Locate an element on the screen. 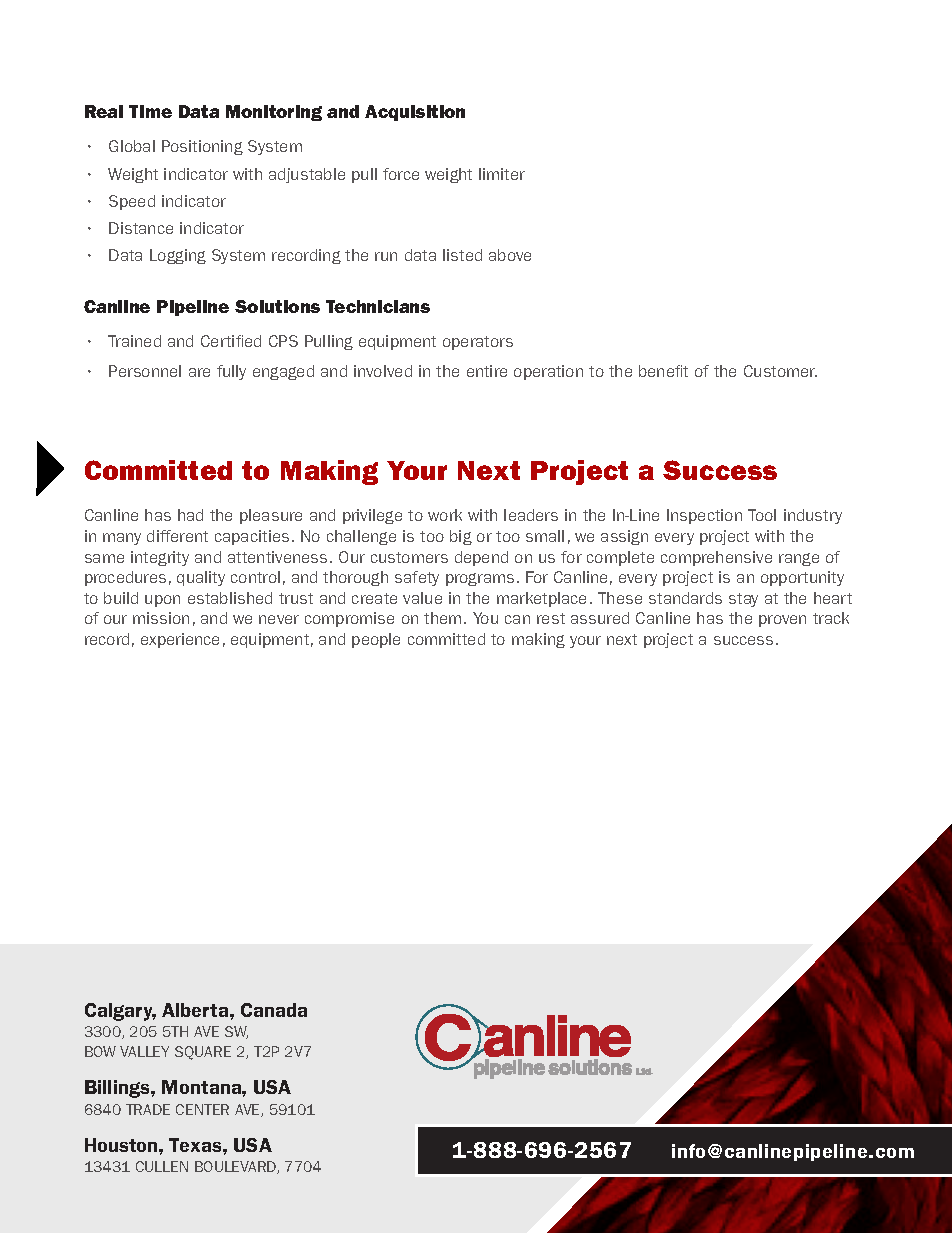  Positioning is located at coordinates (202, 147).
